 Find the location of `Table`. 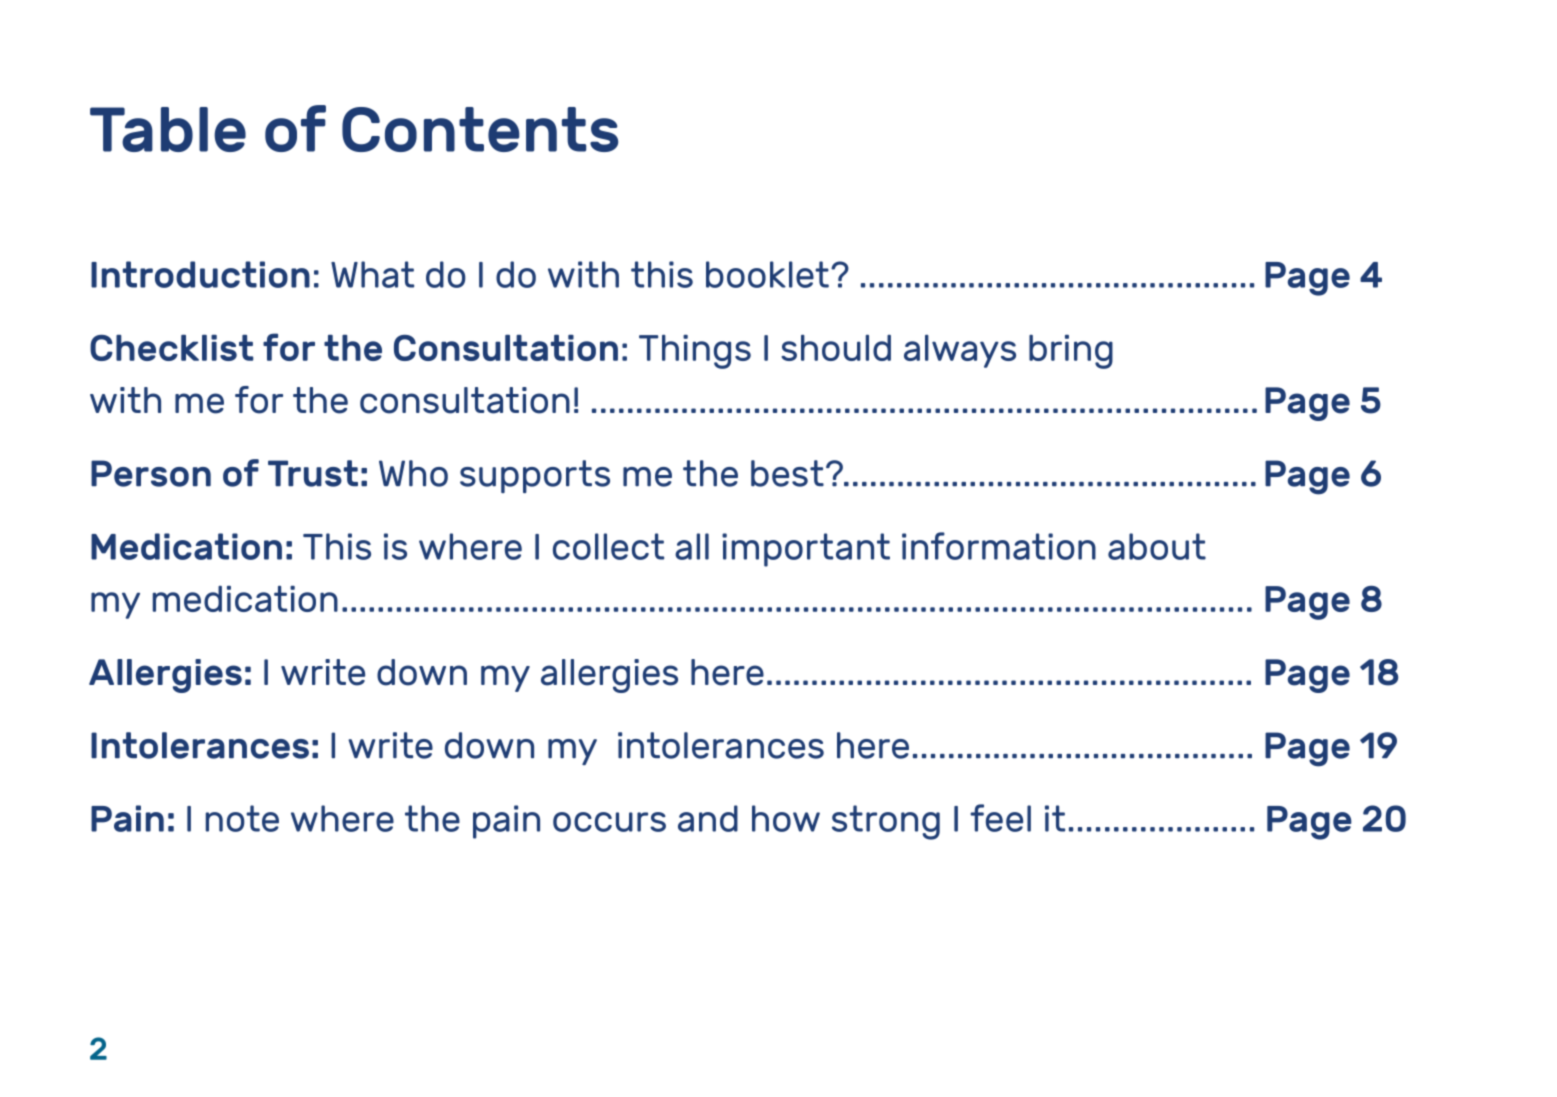

Table is located at coordinates (168, 129).
